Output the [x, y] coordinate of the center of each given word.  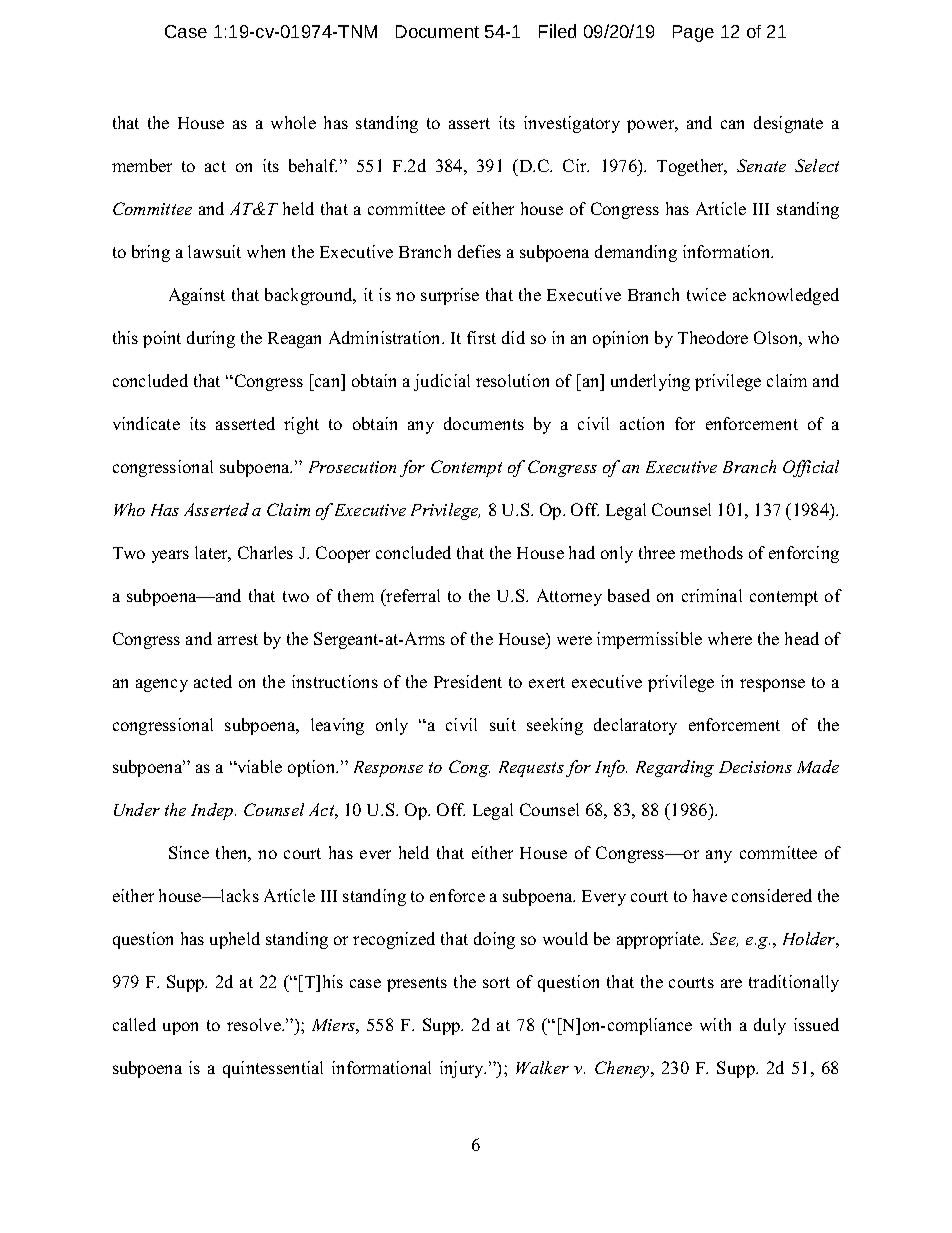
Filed [557, 31]
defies [479, 251]
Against [197, 296]
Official [811, 468]
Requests [531, 769]
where [730, 638]
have [710, 895]
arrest [238, 639]
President [468, 681]
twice [706, 294]
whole [293, 122]
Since [189, 852]
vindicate [146, 423]
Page [693, 33]
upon [180, 1028]
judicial [442, 382]
